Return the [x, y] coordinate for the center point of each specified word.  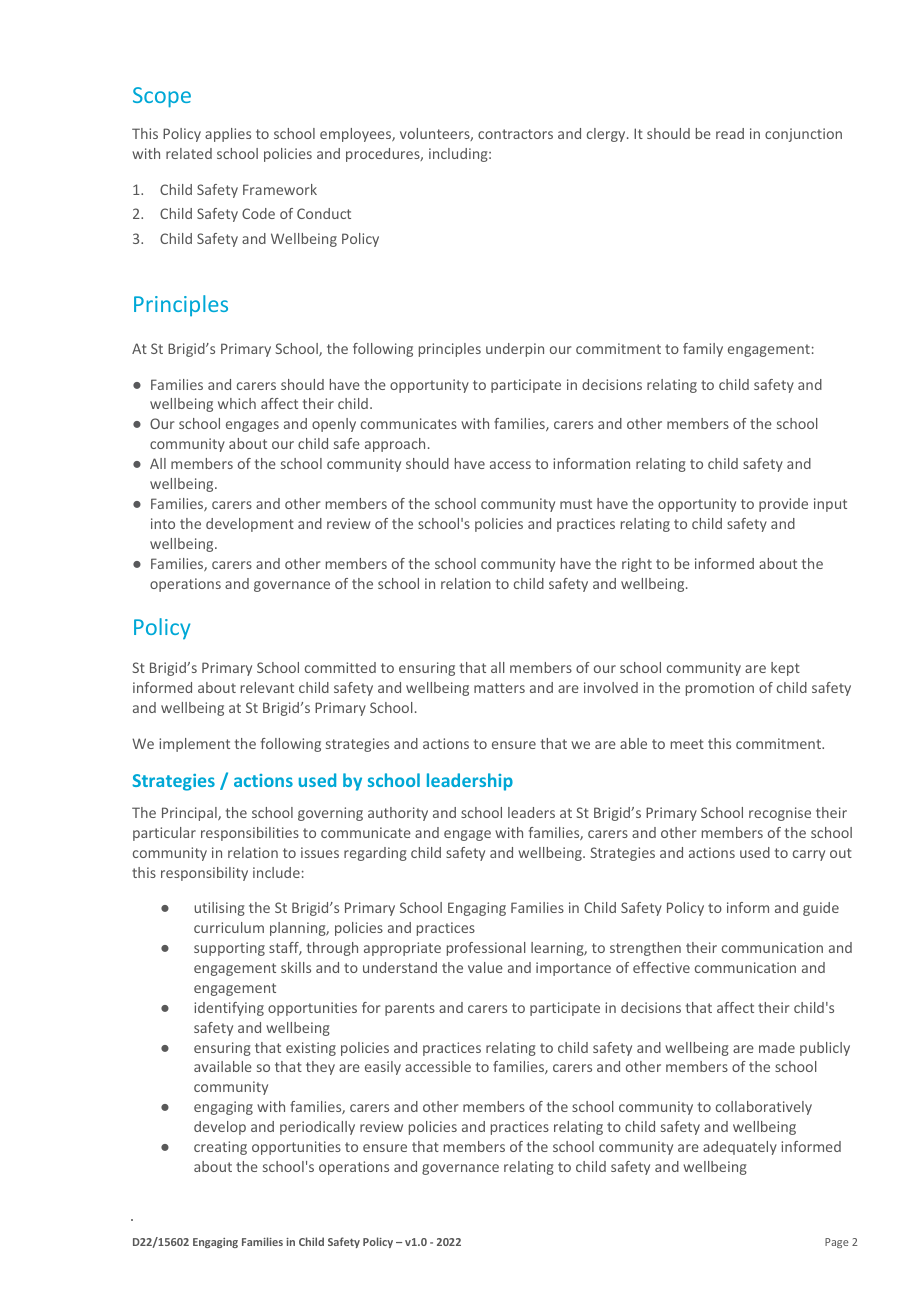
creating [220, 1148]
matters [499, 688]
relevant [267, 687]
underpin [515, 350]
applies [228, 135]
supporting [229, 949]
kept [785, 669]
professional [486, 949]
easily [383, 1068]
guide [821, 909]
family [703, 350]
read [730, 133]
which [237, 403]
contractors [515, 134]
